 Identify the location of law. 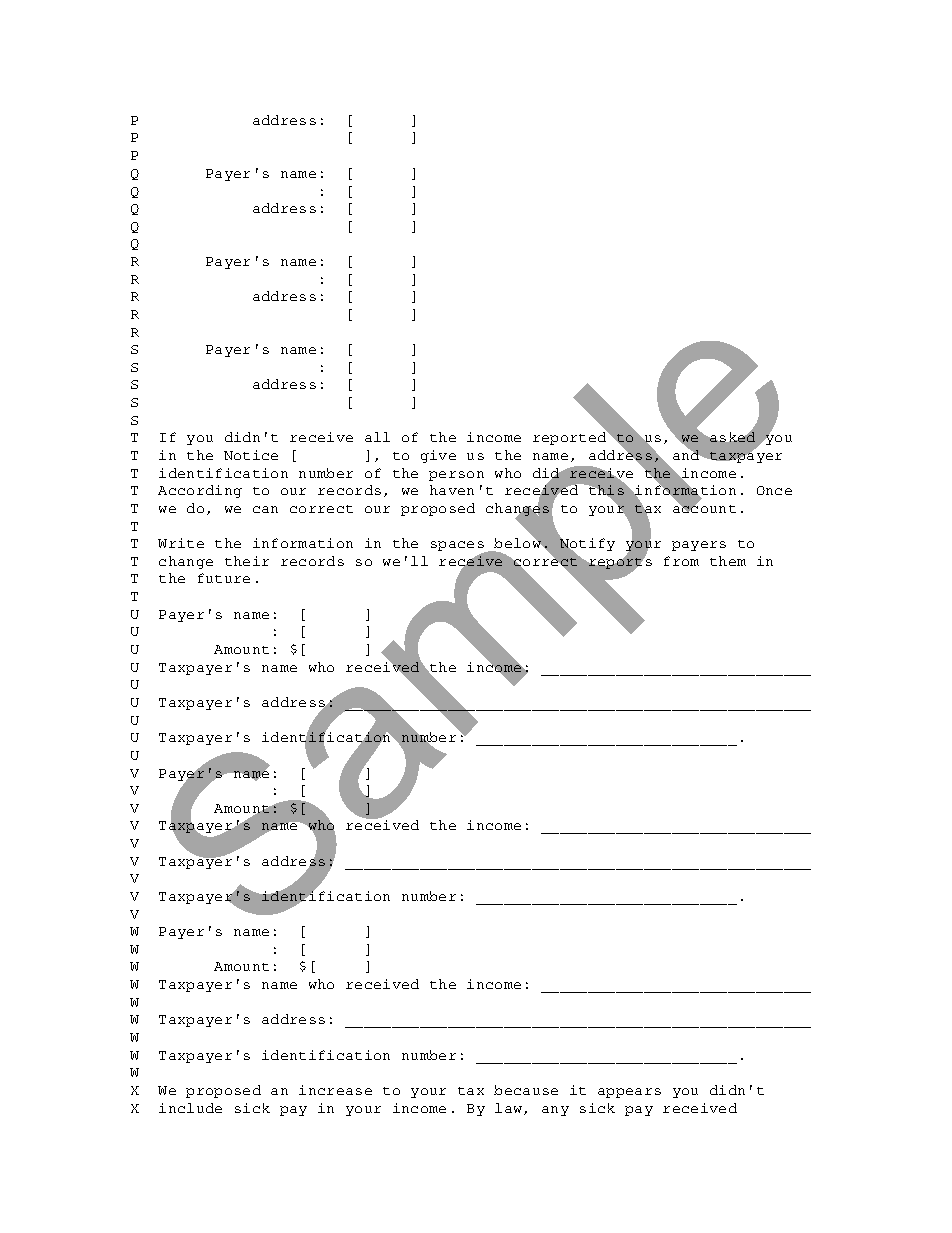
(510, 1109).
